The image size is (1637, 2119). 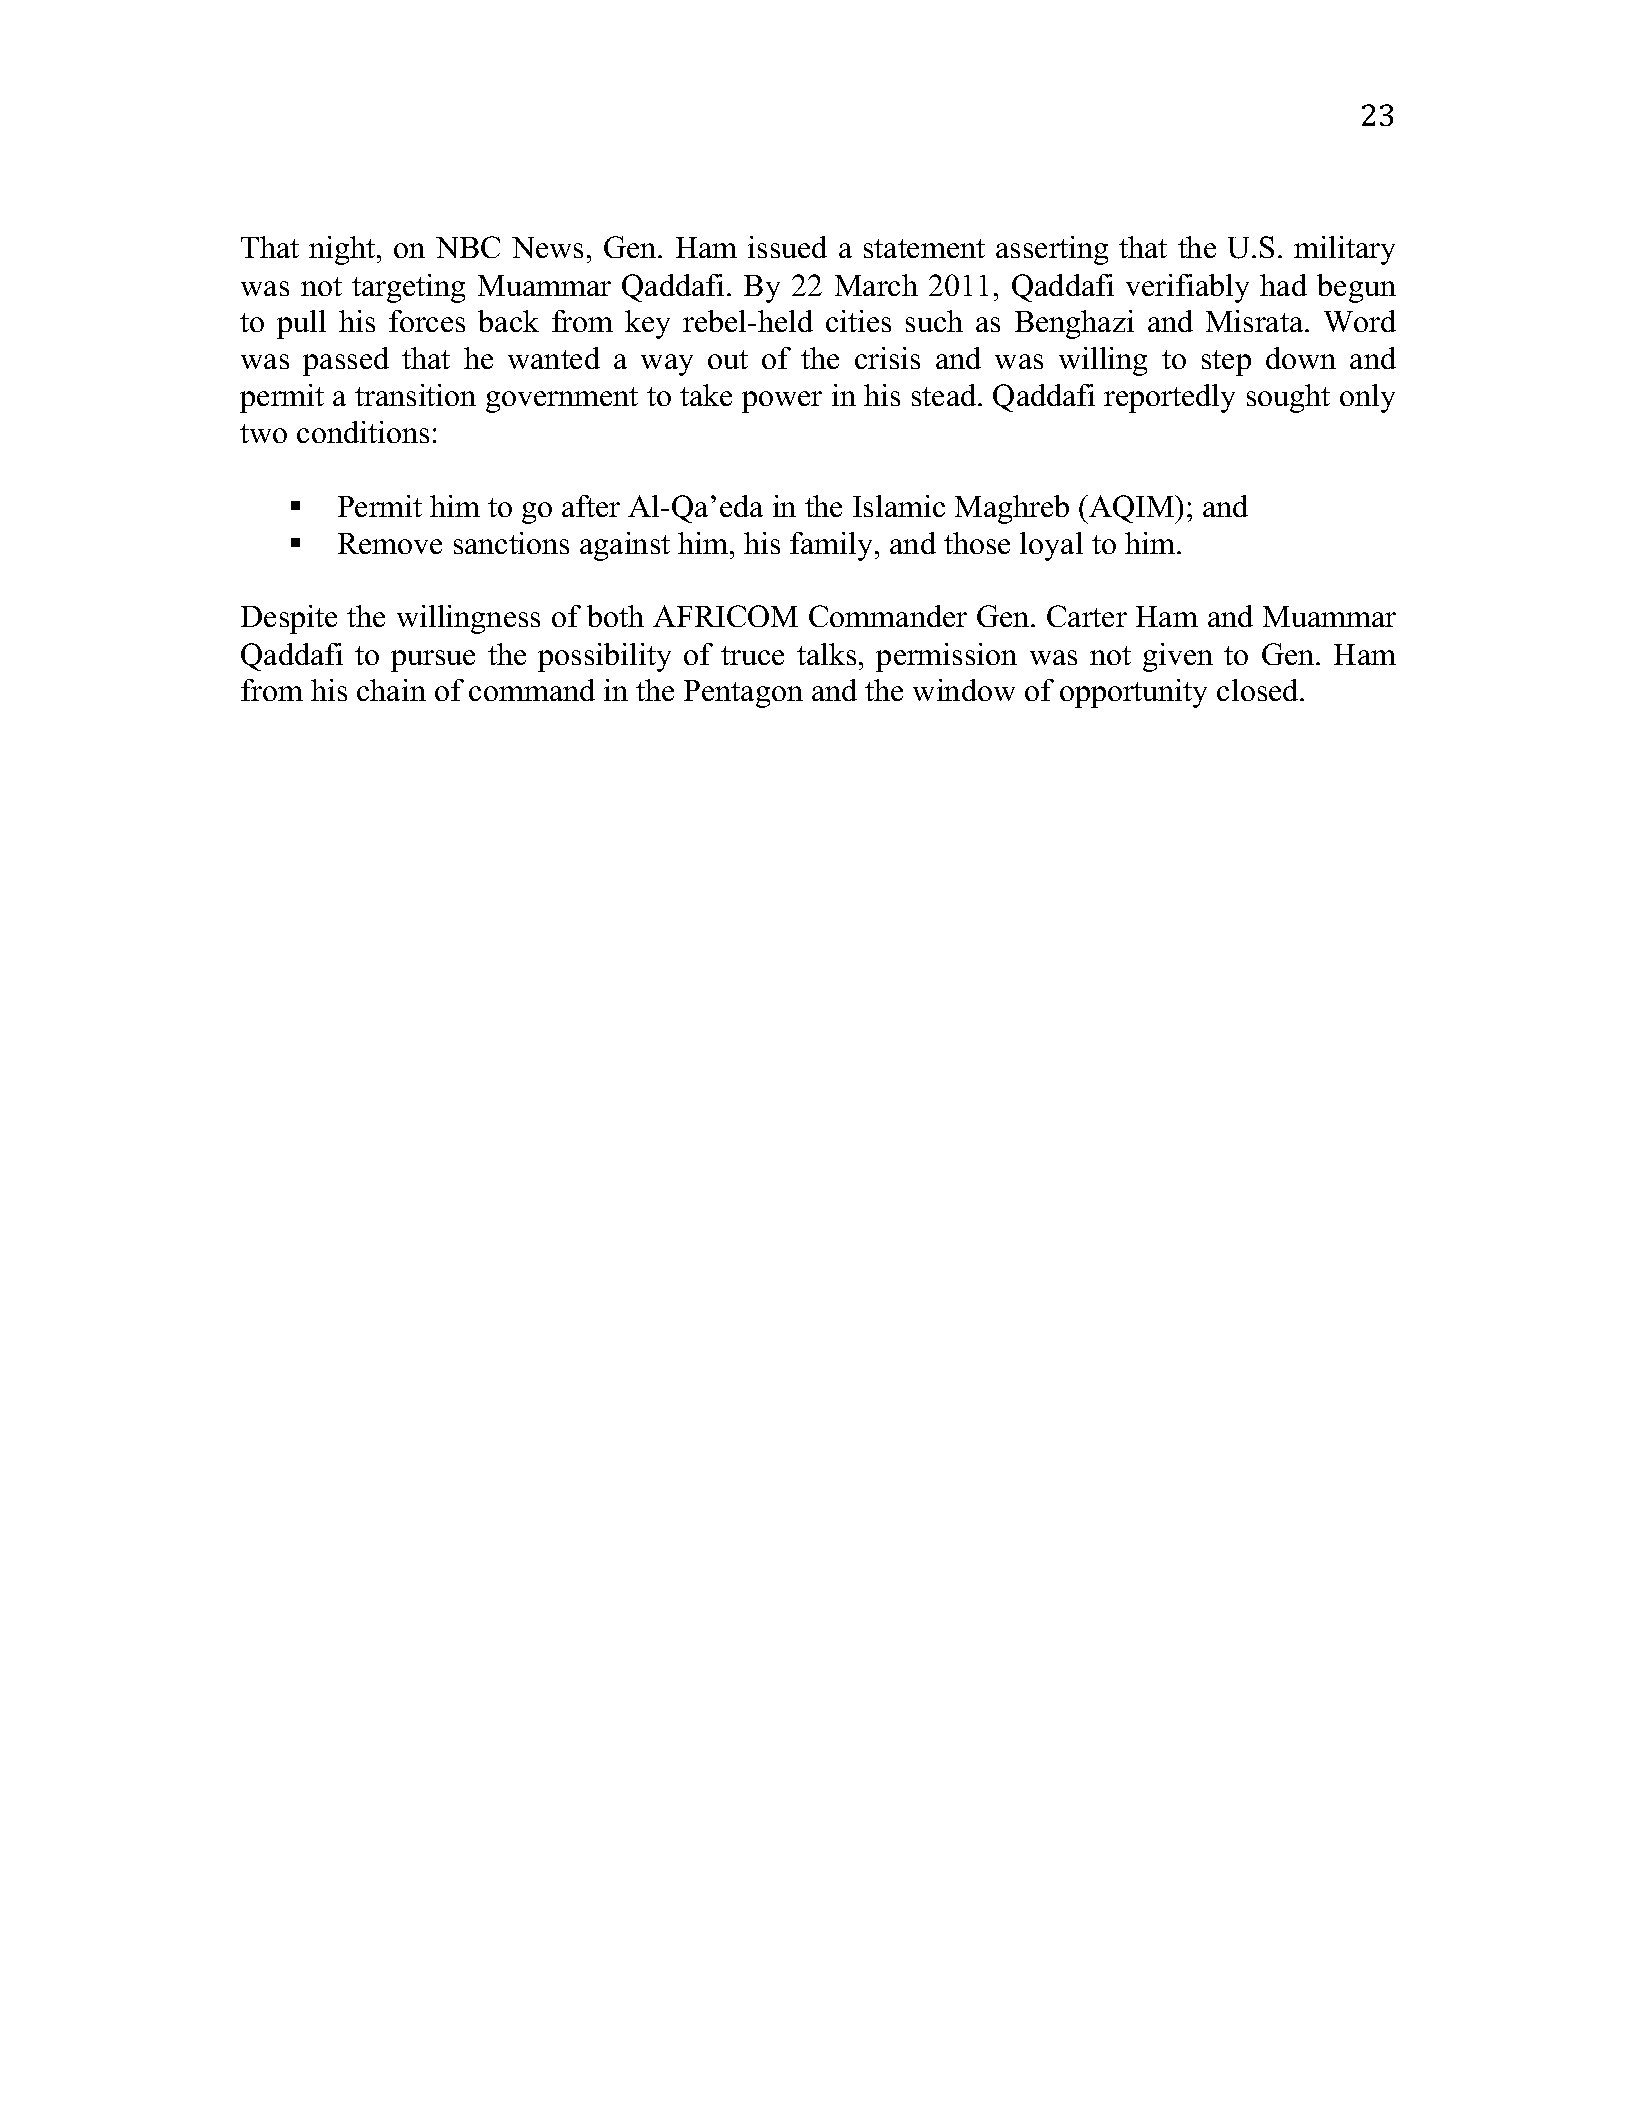 What do you see at coordinates (391, 690) in the page?
I see `chain` at bounding box center [391, 690].
